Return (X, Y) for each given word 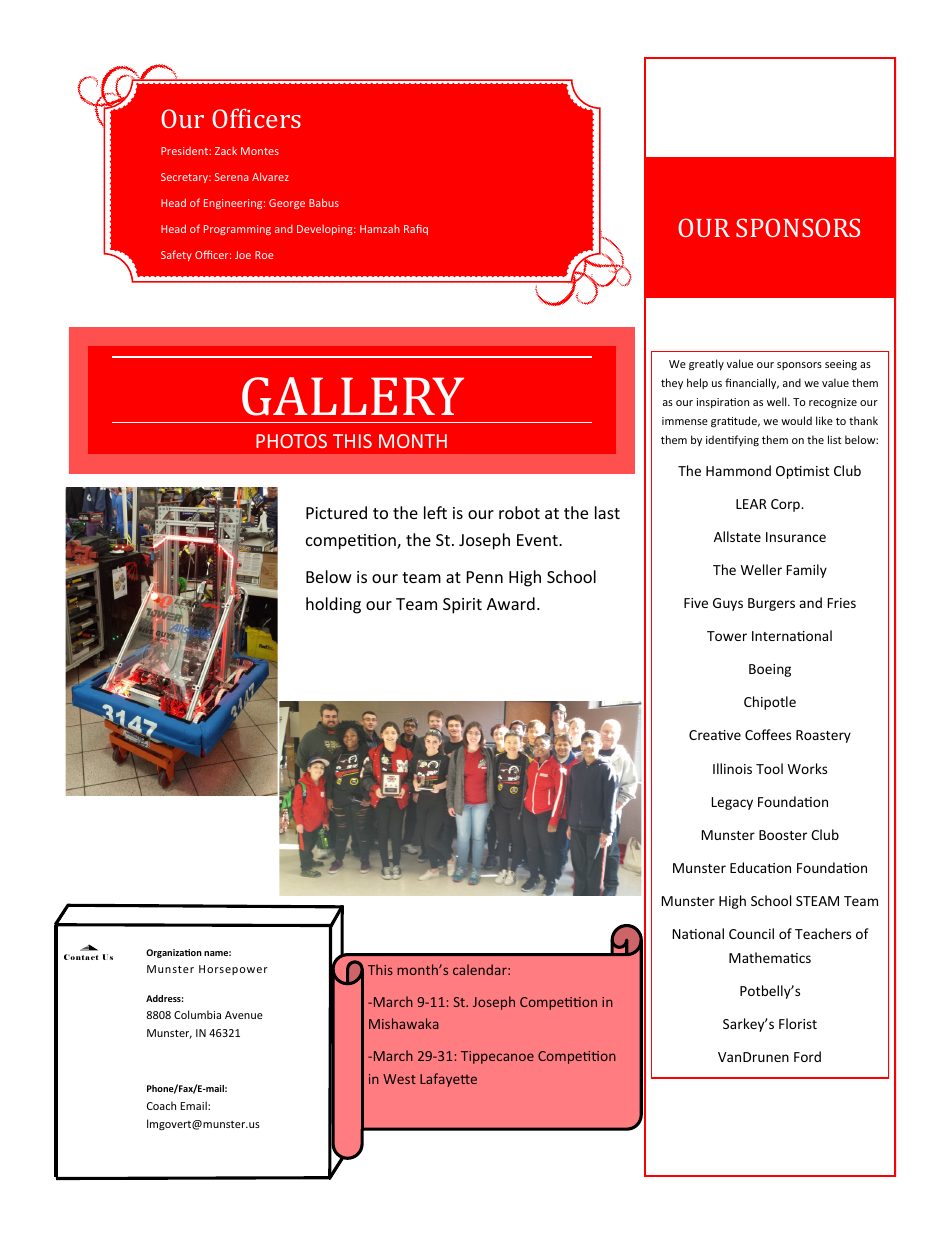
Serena (232, 177)
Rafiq (416, 229)
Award (511, 603)
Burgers (771, 604)
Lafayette (448, 1080)
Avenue (244, 1015)
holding (333, 605)
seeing (841, 365)
